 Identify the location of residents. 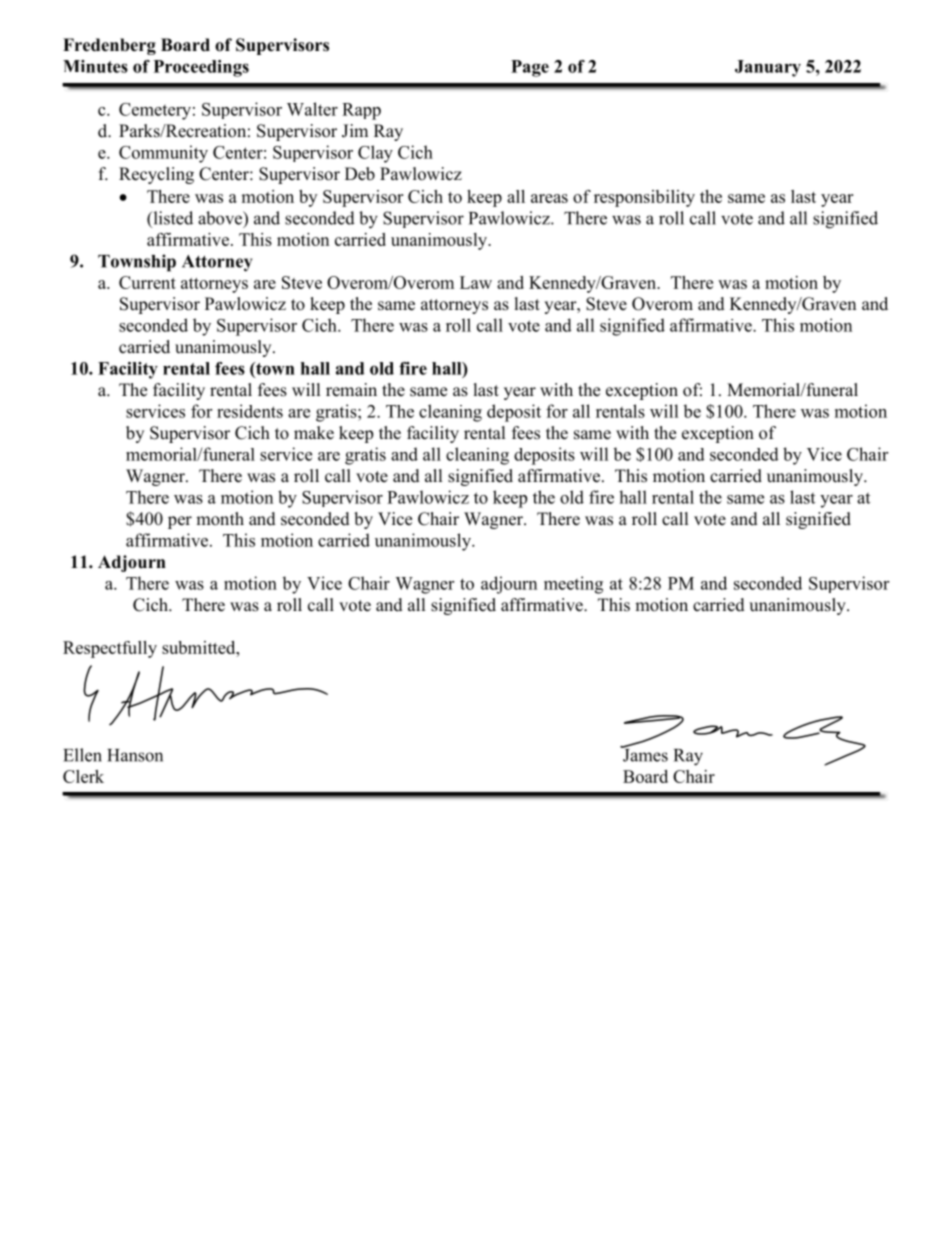
(250, 411).
